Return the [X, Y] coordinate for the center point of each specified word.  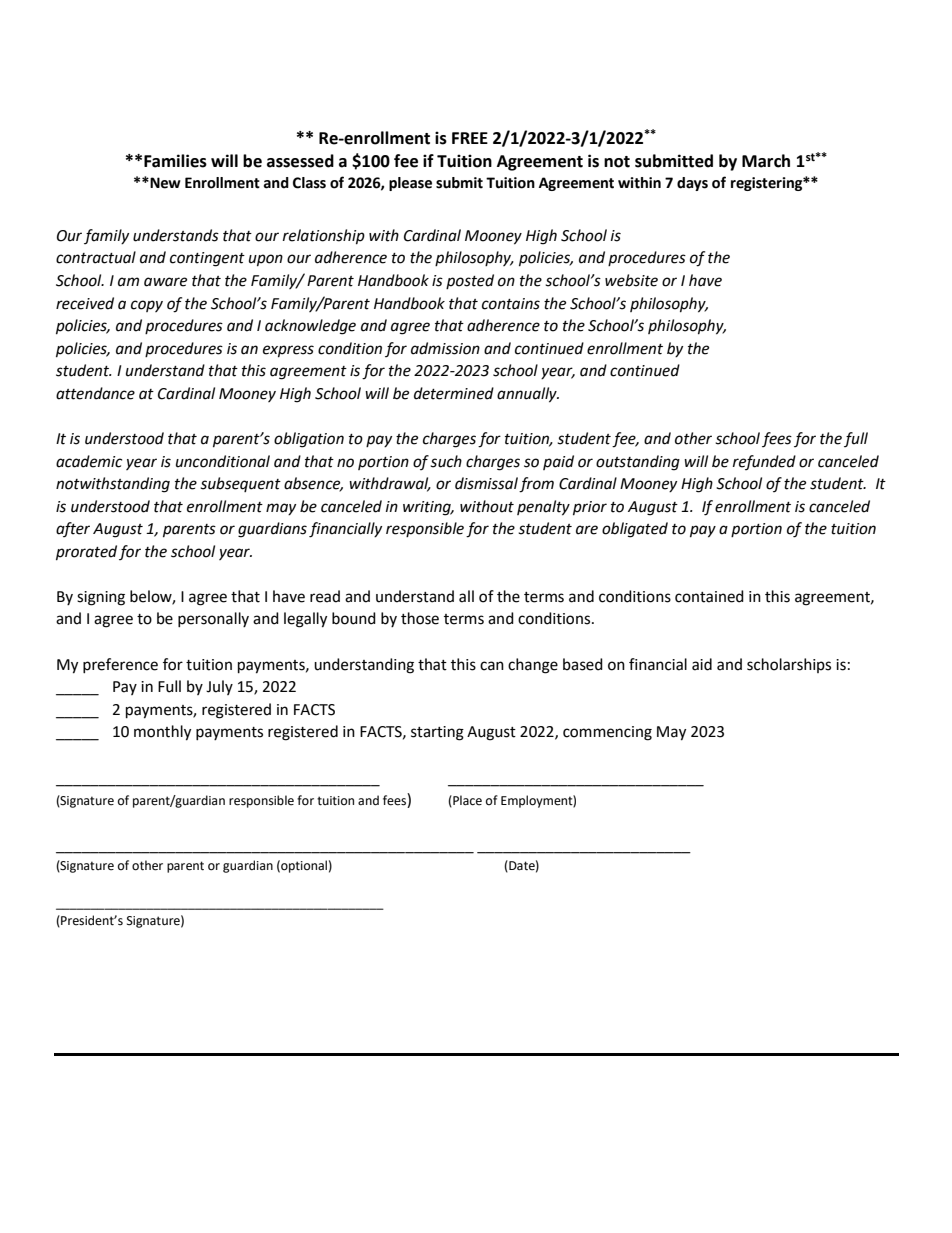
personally [213, 619]
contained [709, 596]
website [631, 280]
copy [147, 306]
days [692, 184]
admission [445, 348]
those [420, 618]
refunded [764, 462]
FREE [470, 138]
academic [89, 461]
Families [175, 161]
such [446, 461]
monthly [162, 733]
